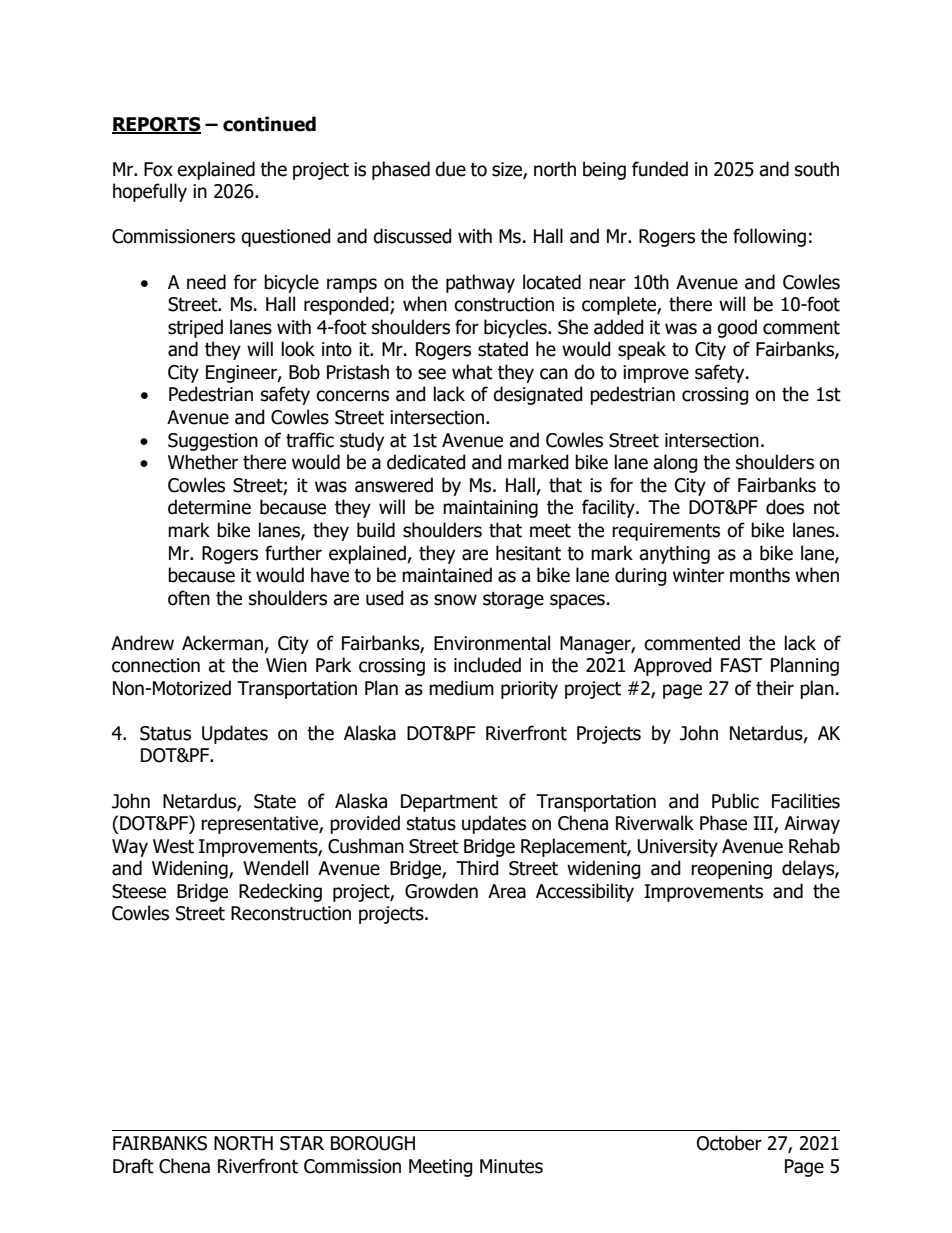 The height and width of the image is (1233, 952). I want to click on Minutes, so click(511, 1166).
